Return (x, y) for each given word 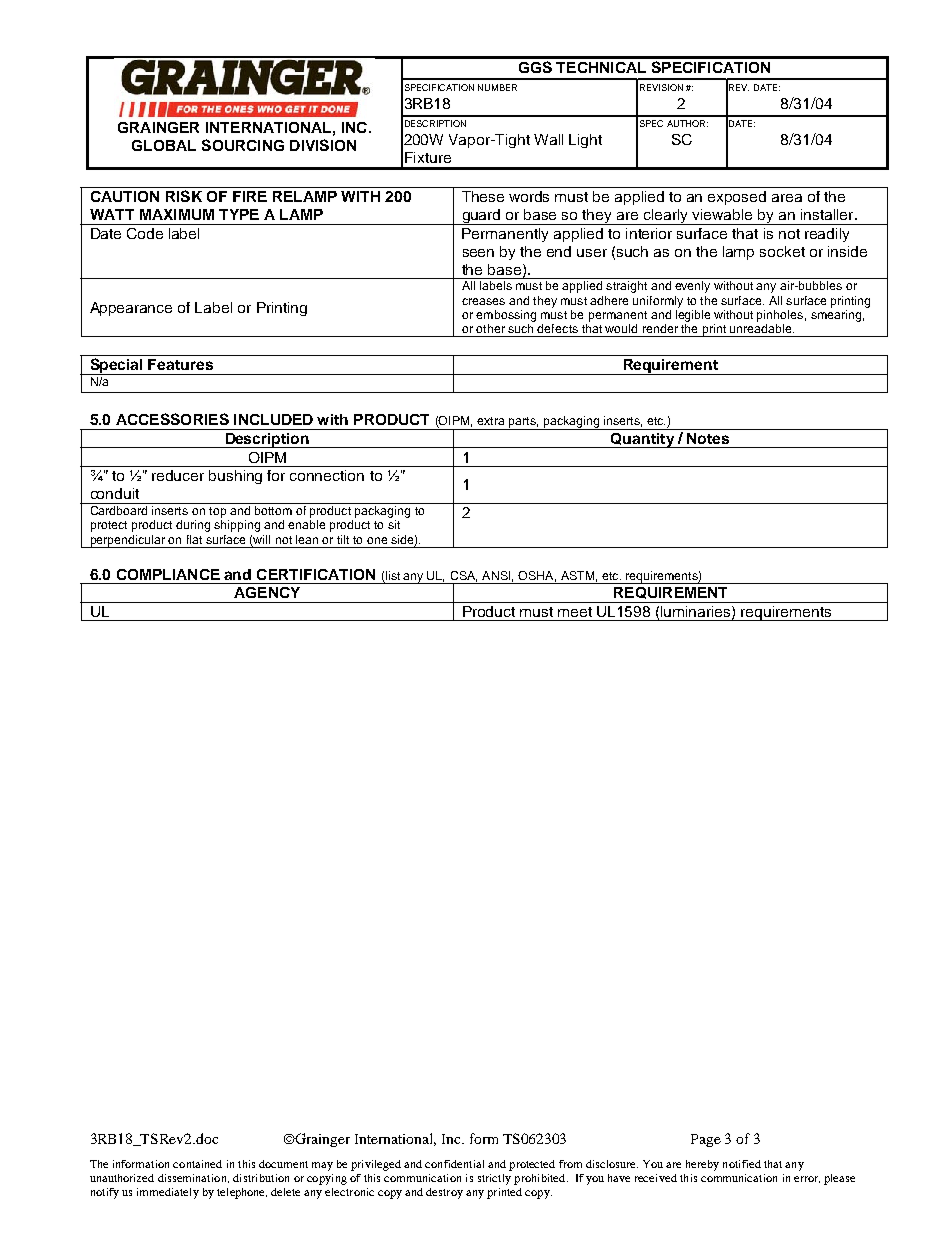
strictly (494, 1179)
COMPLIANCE (168, 574)
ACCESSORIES (172, 419)
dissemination (193, 1178)
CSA (464, 576)
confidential (454, 1164)
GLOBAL (164, 145)
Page (706, 1140)
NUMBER (497, 87)
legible (693, 316)
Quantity (642, 440)
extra (490, 421)
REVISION (661, 87)
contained (197, 1164)
